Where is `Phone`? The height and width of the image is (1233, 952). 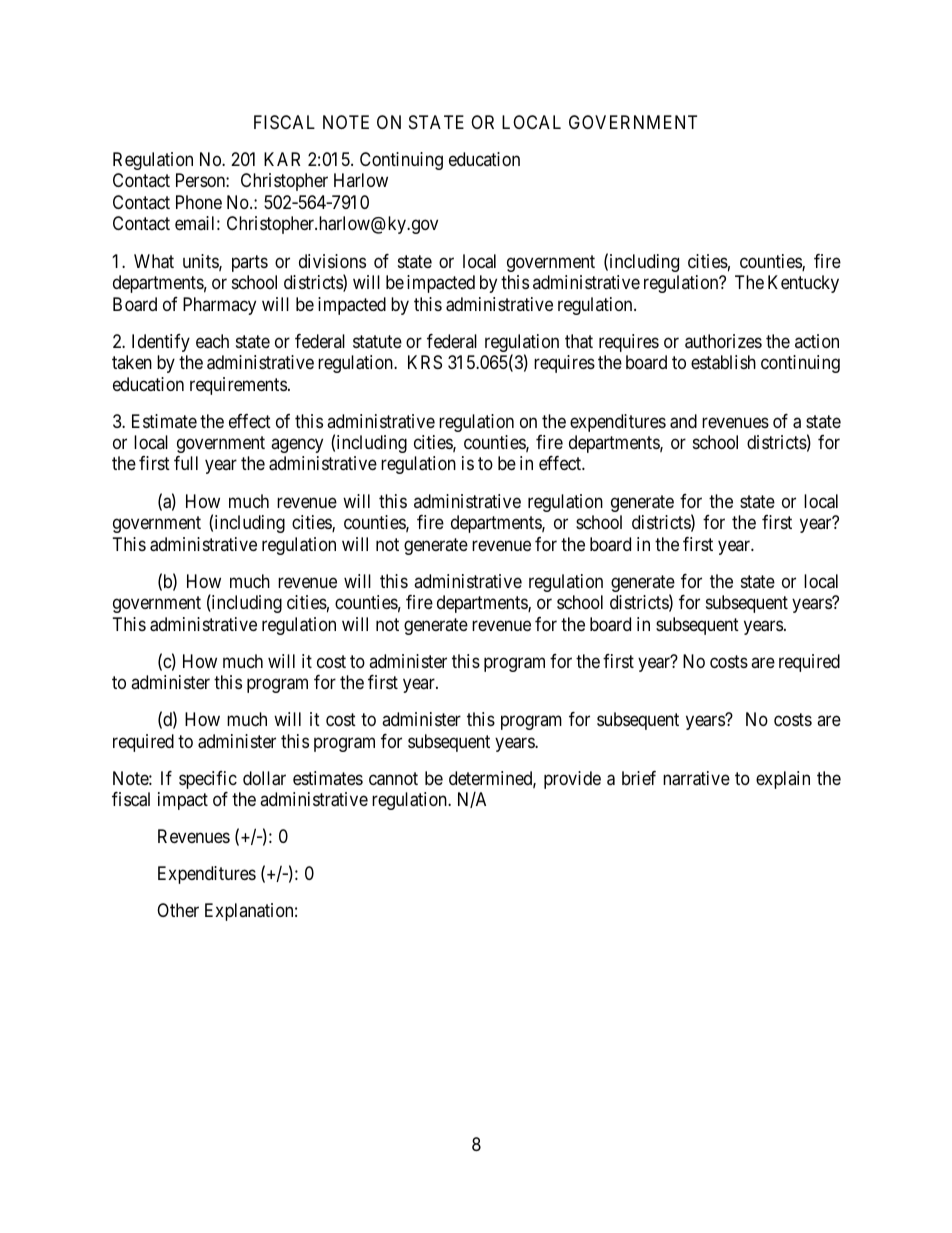 Phone is located at coordinates (199, 202).
